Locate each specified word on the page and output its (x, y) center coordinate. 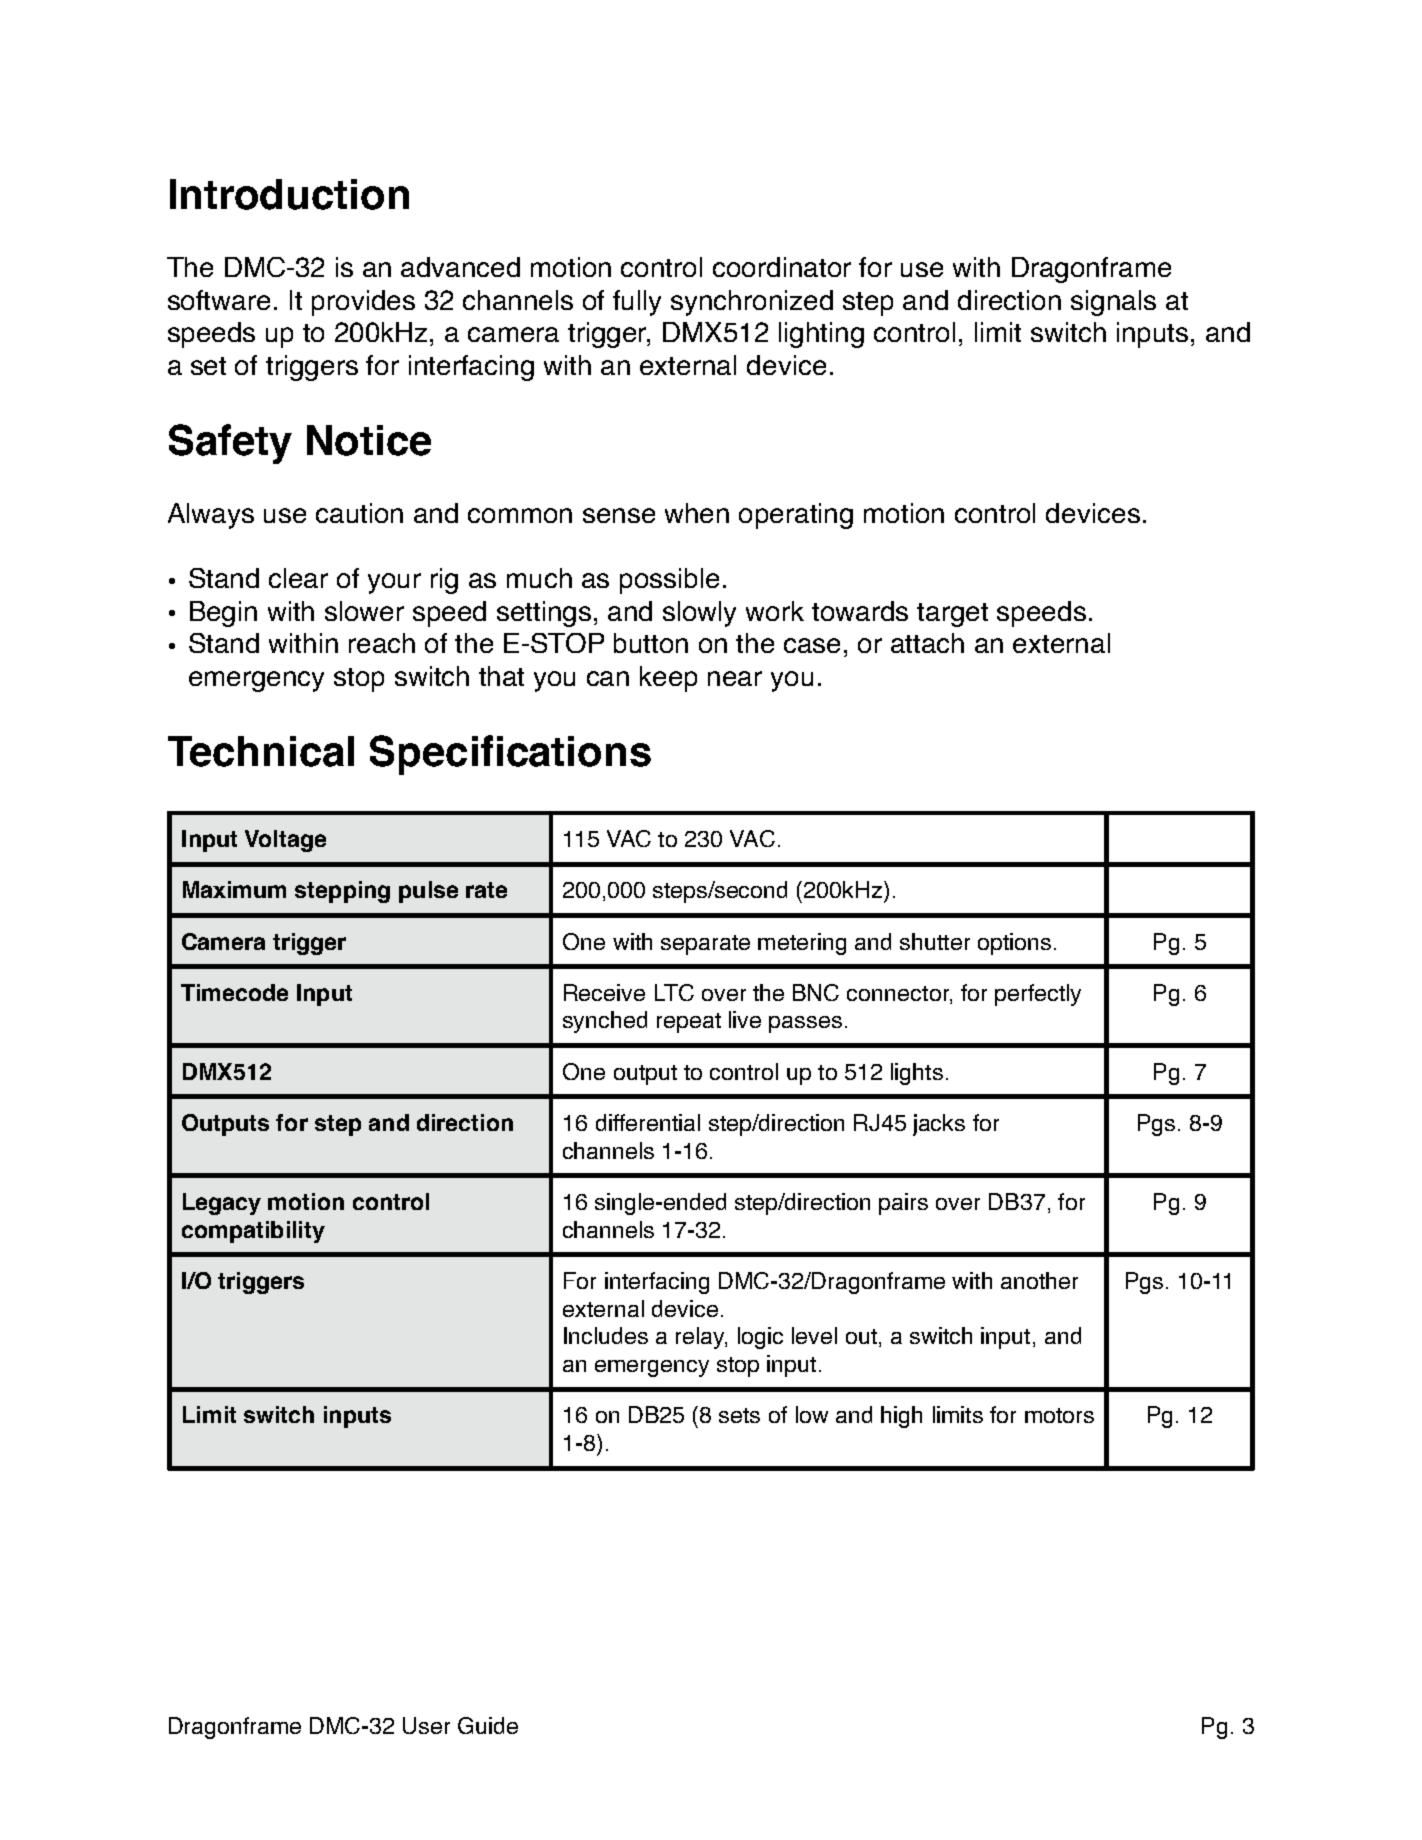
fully (637, 303)
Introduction (289, 194)
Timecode (234, 992)
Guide (488, 1725)
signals (1113, 303)
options (1014, 944)
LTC (674, 992)
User (426, 1725)
